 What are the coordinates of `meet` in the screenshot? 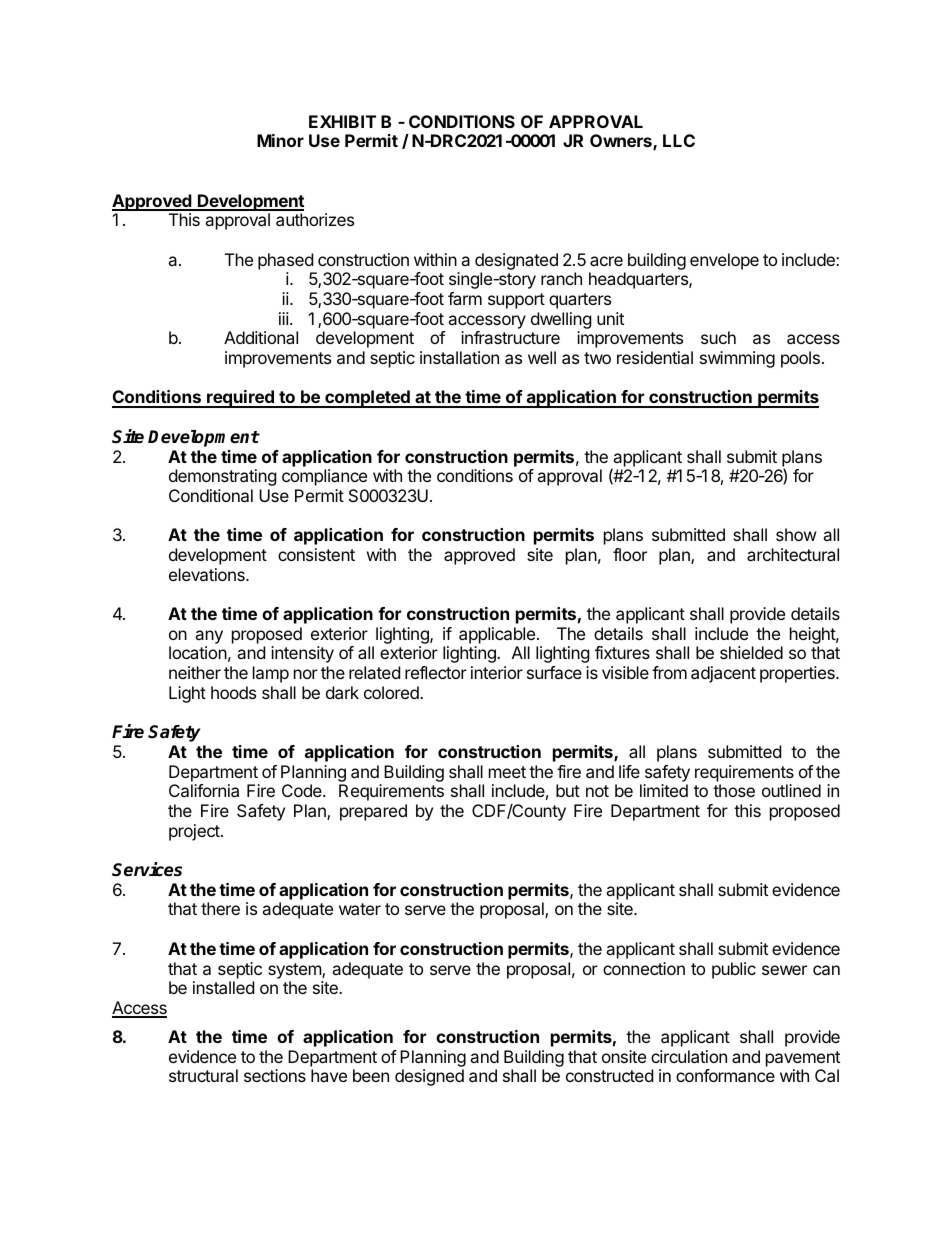 It's located at (507, 772).
